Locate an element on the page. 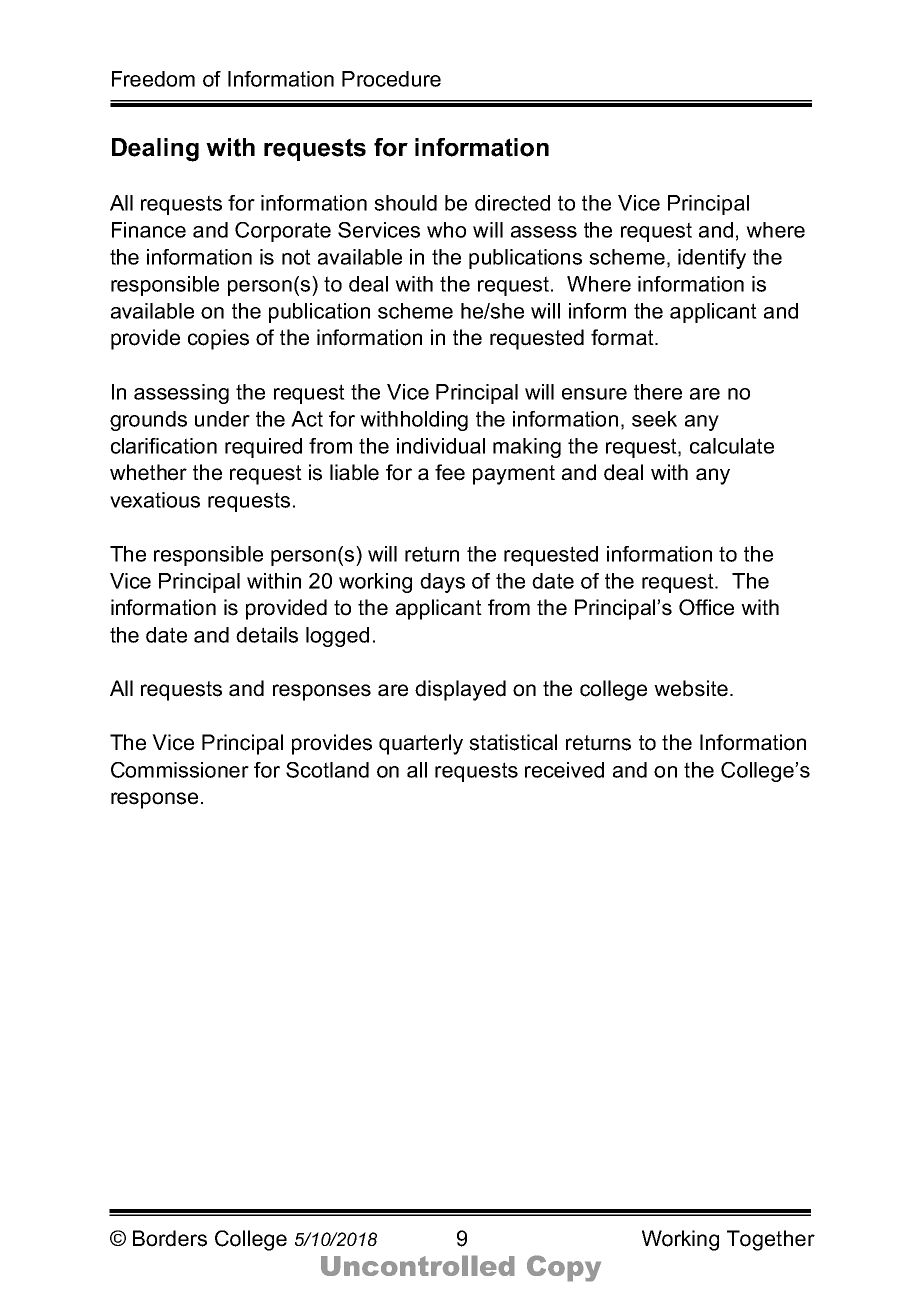 The height and width of the document is (1308, 924). identify is located at coordinates (712, 259).
